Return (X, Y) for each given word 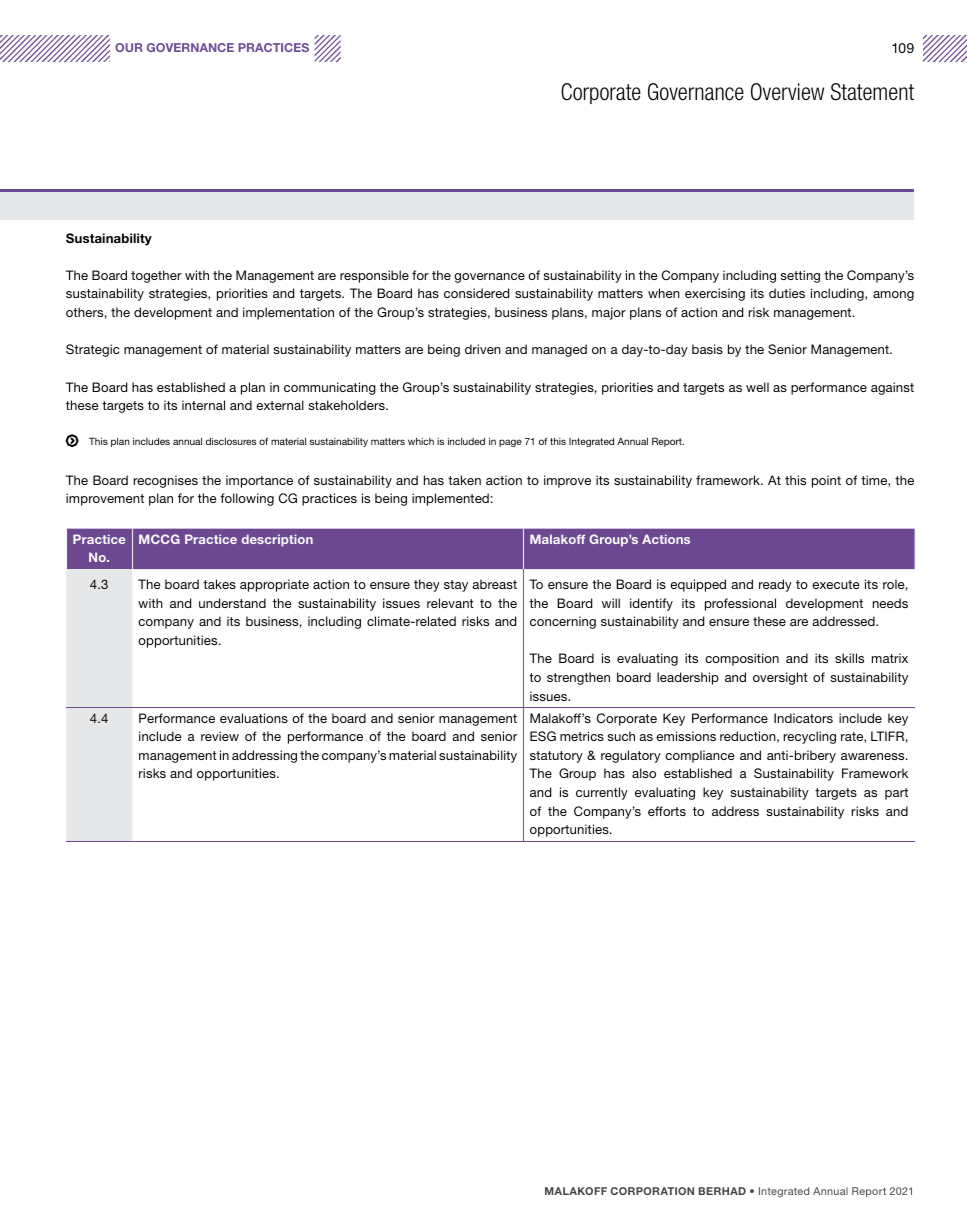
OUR (129, 47)
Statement (872, 92)
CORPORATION (652, 1191)
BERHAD (722, 1191)
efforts (667, 811)
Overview (787, 92)
